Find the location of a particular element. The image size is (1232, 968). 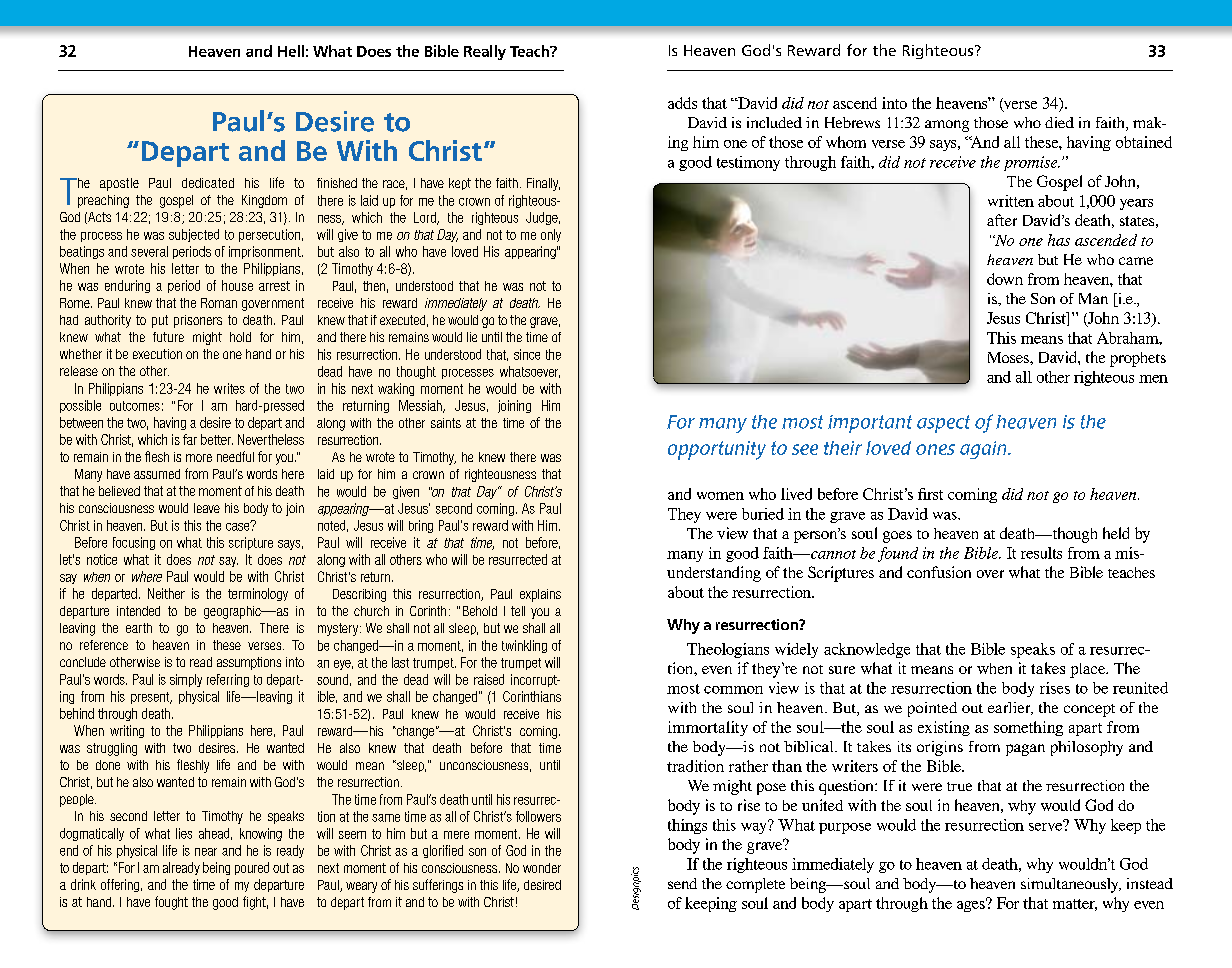

Hell is located at coordinates (291, 51).
